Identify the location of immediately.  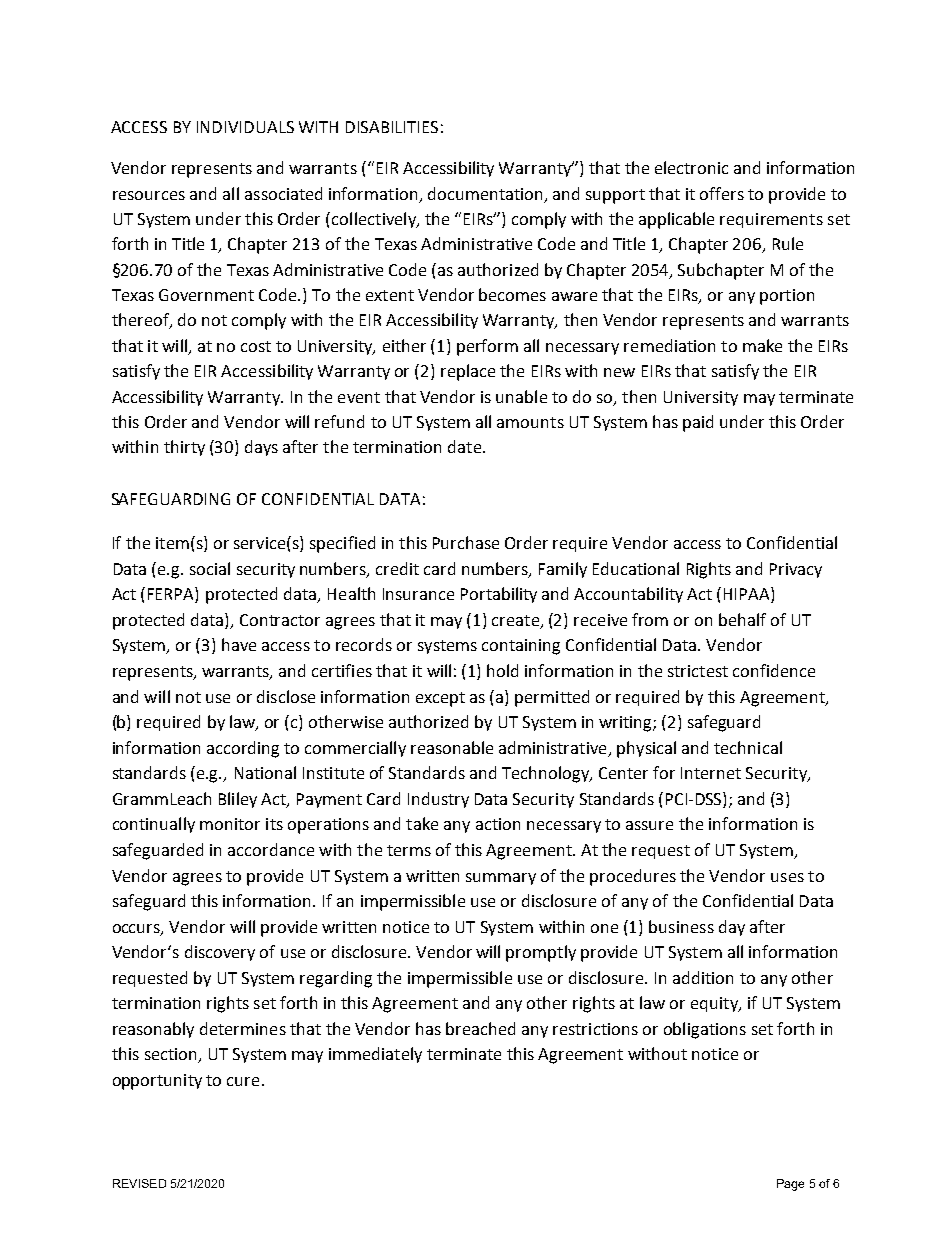
(375, 1055).
